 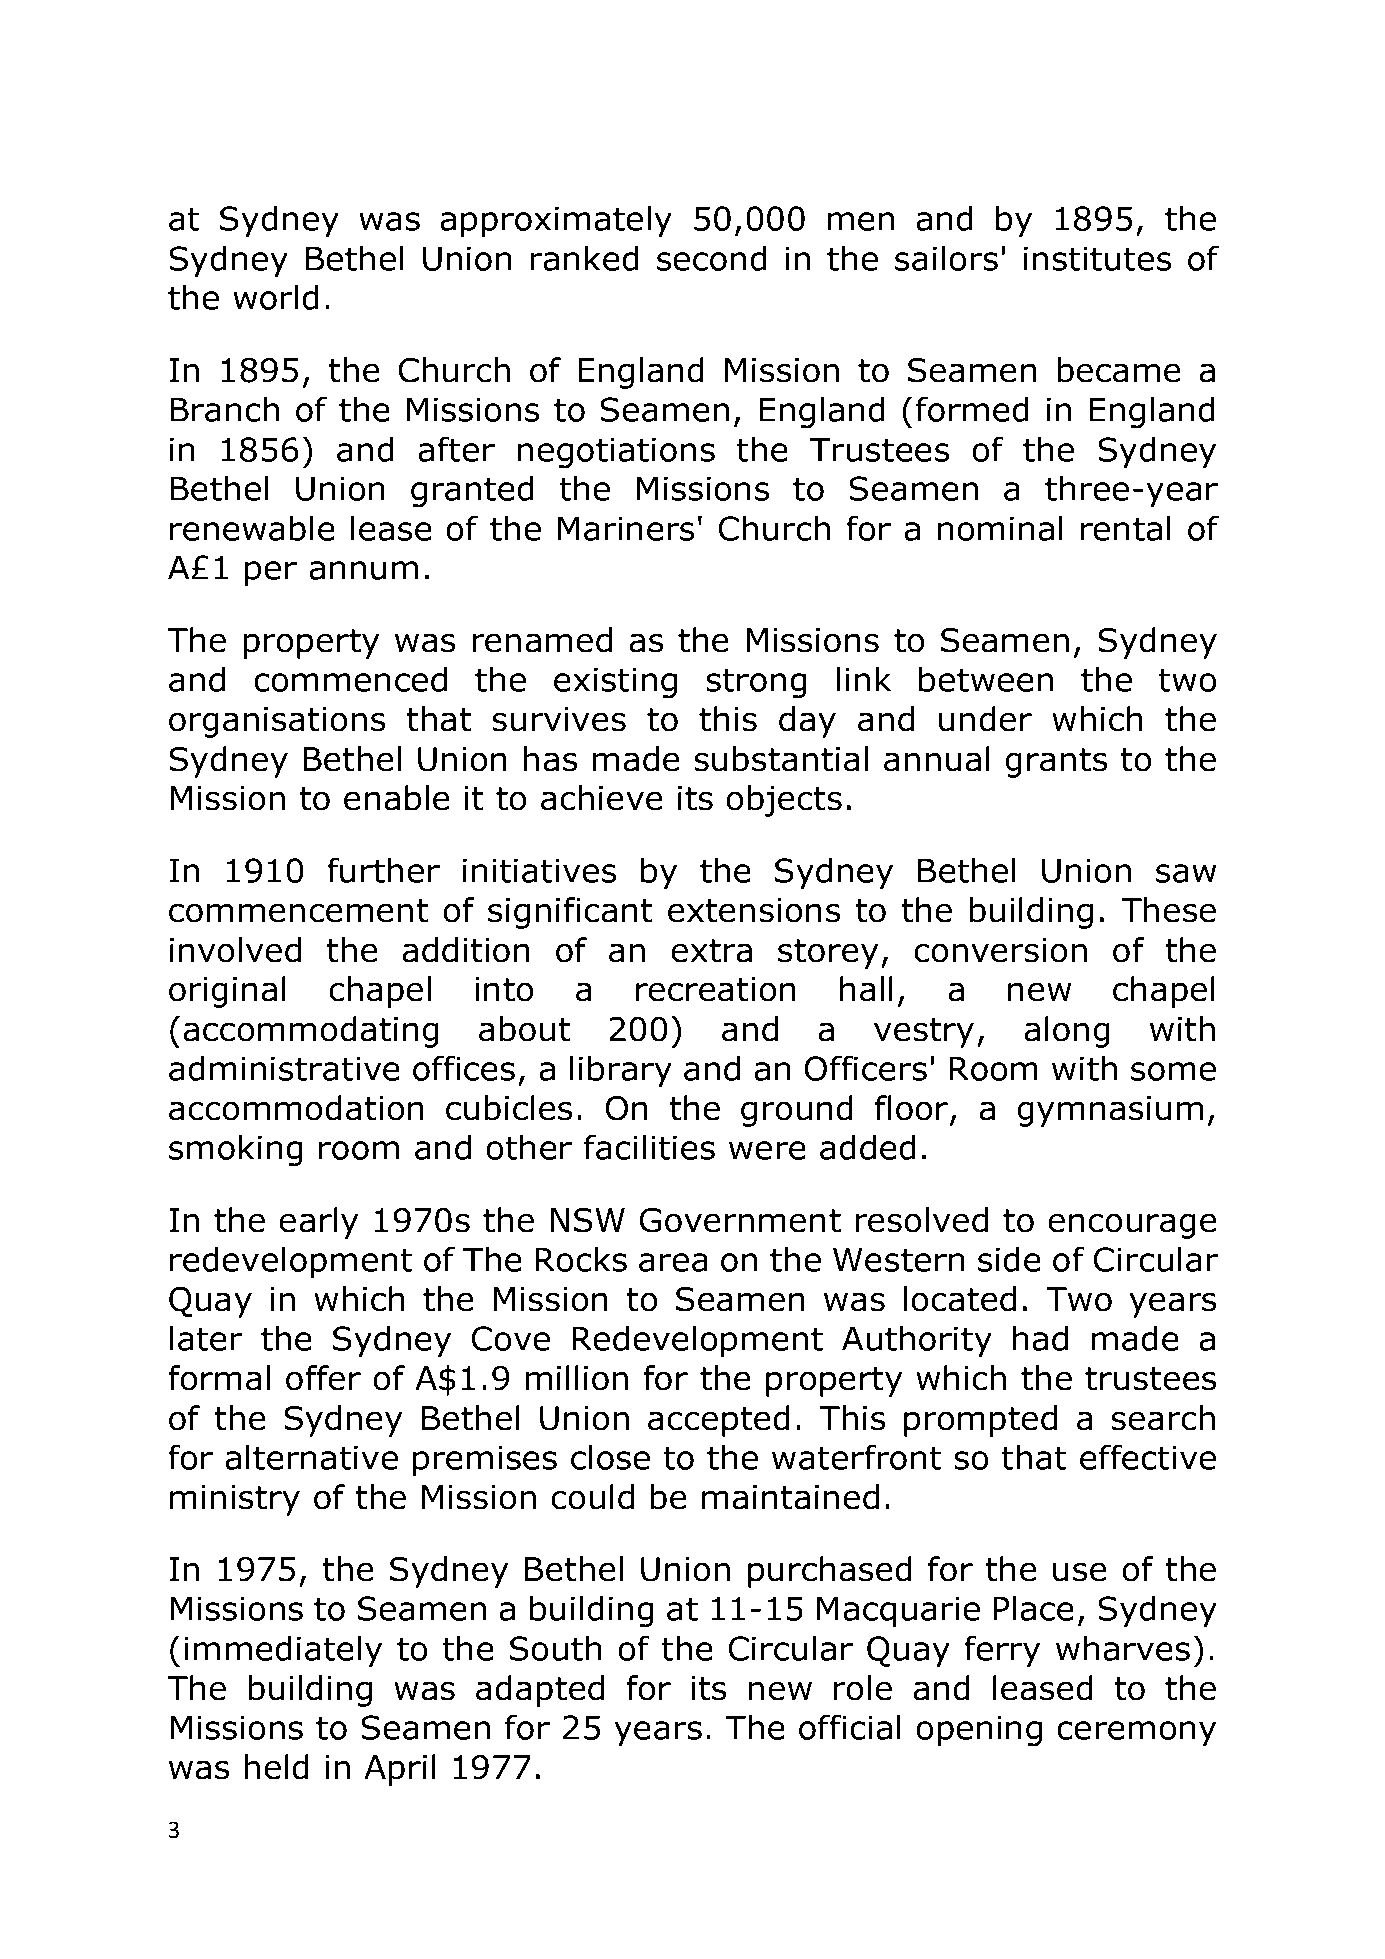 I want to click on recreation, so click(x=716, y=989).
